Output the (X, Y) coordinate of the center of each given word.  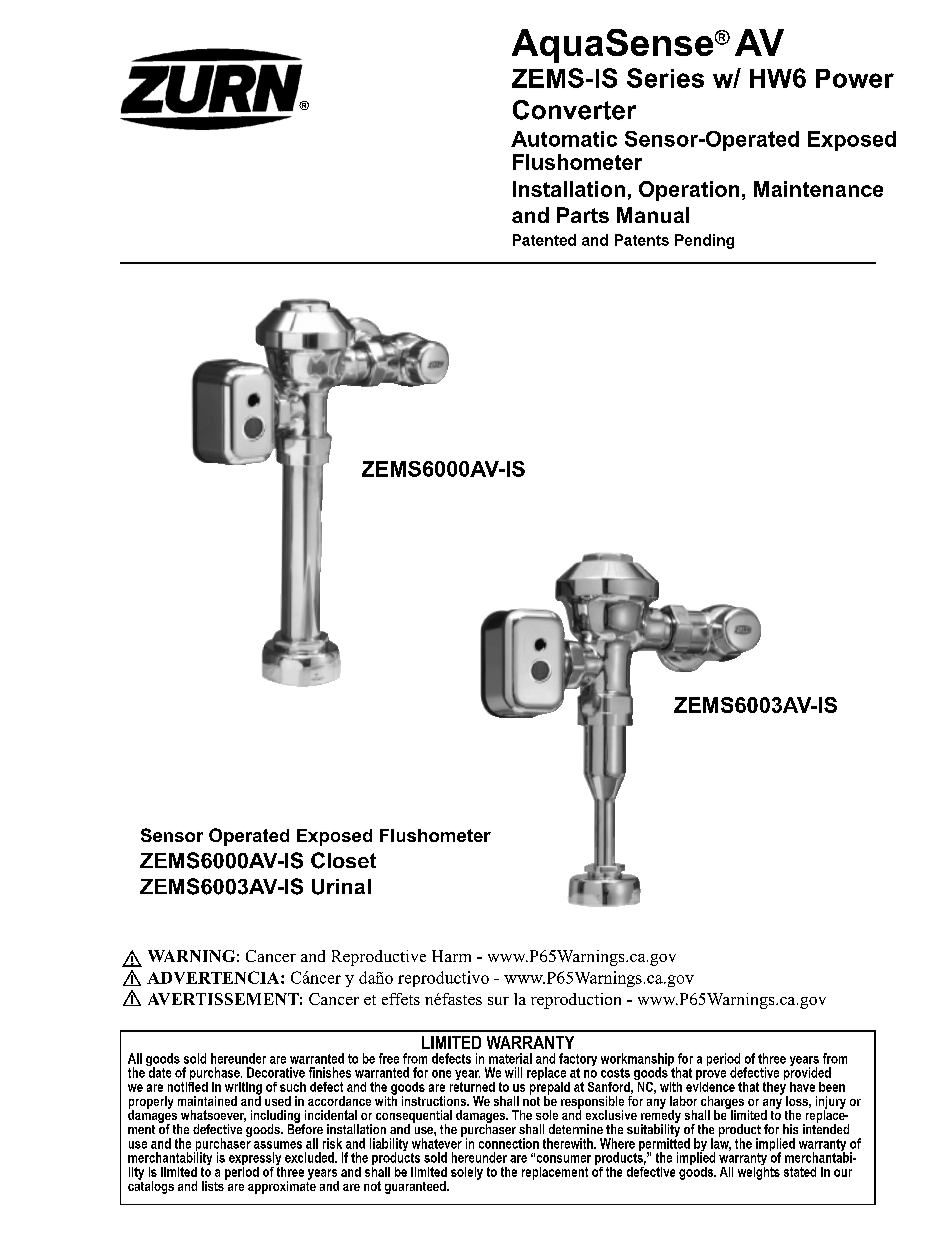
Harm (451, 956)
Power (855, 78)
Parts (583, 215)
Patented (544, 240)
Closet (343, 860)
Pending (704, 241)
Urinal (341, 887)
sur (498, 1001)
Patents (642, 240)
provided (807, 1074)
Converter (574, 110)
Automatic (564, 139)
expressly (256, 1160)
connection (509, 1143)
